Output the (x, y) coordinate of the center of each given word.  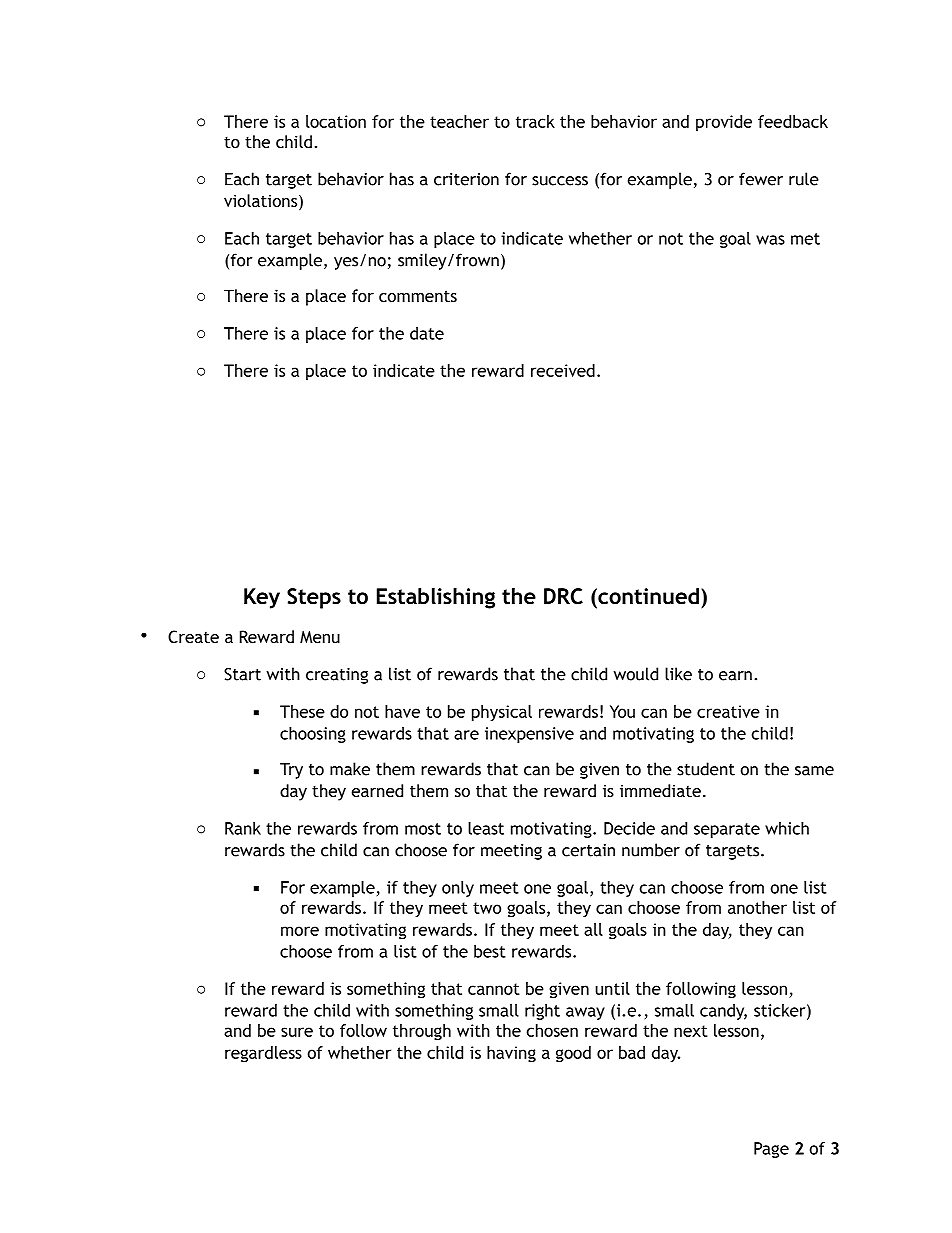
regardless (263, 1054)
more (300, 931)
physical (502, 713)
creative (728, 711)
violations (262, 202)
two (487, 908)
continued (647, 597)
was (770, 240)
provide (724, 123)
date (427, 333)
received (563, 370)
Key (262, 598)
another (757, 907)
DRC (563, 596)
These (302, 711)
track (535, 121)
